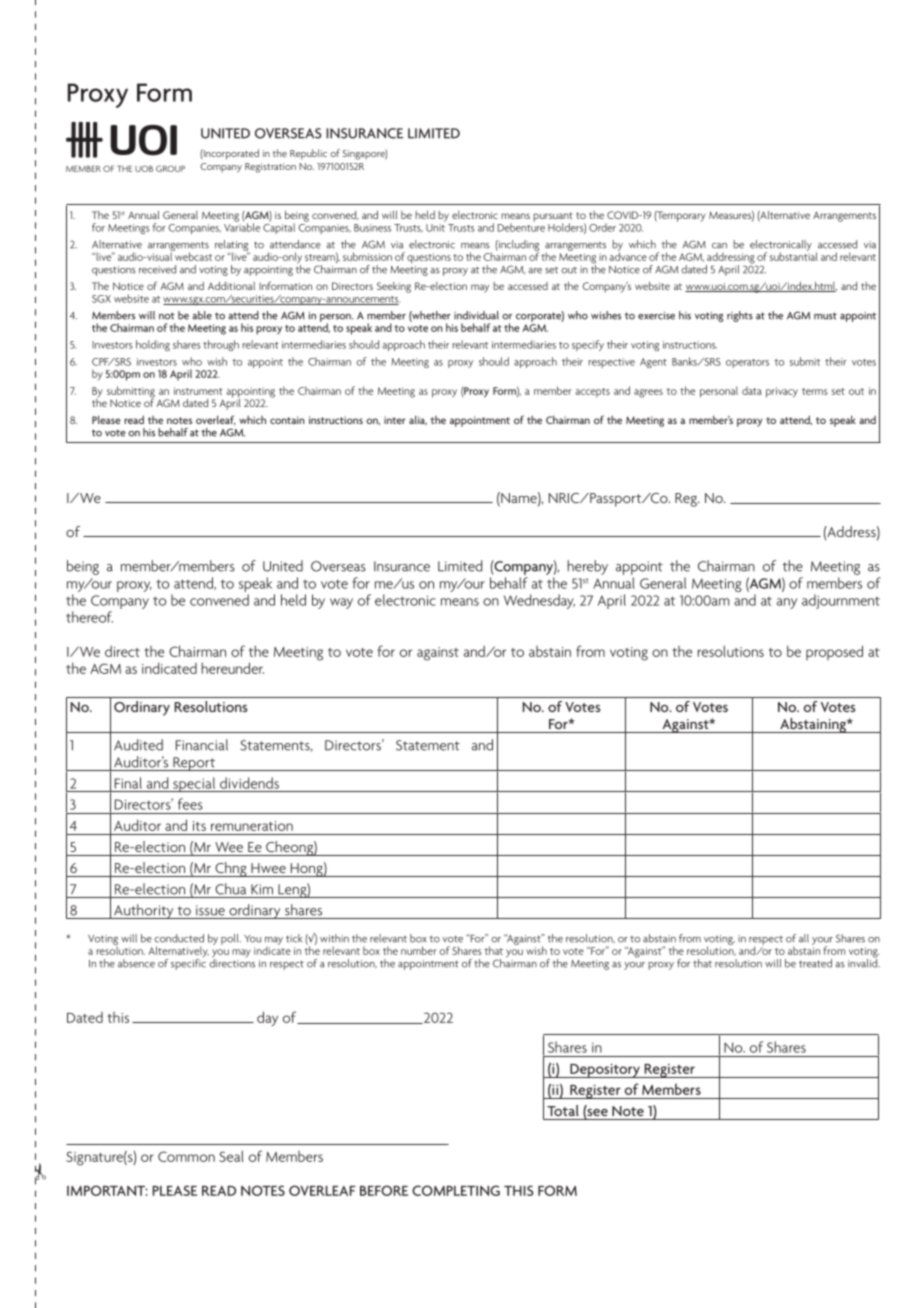  I want to click on proposed, so click(834, 652).
